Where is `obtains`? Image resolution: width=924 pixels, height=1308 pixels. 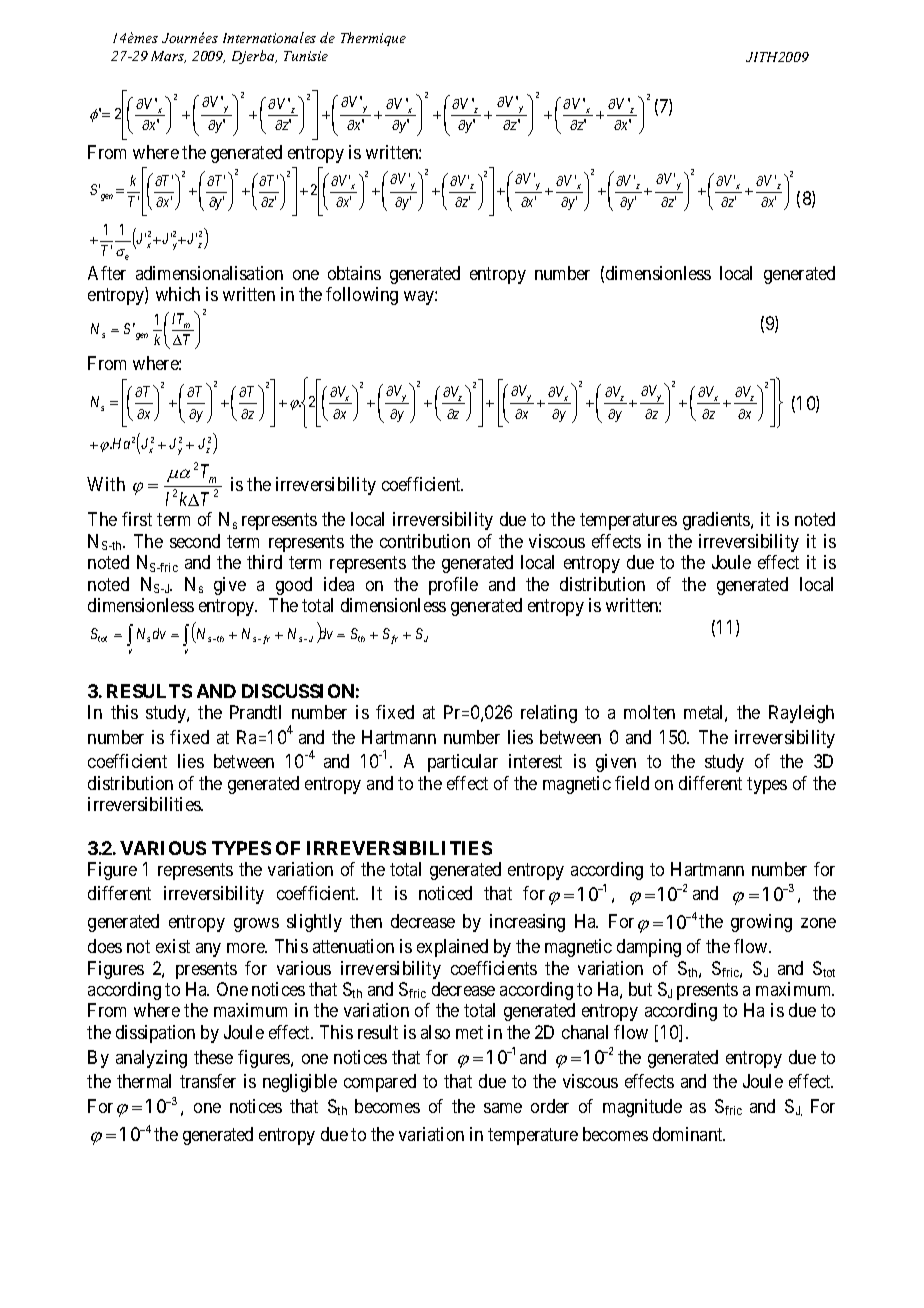
obtains is located at coordinates (354, 273).
